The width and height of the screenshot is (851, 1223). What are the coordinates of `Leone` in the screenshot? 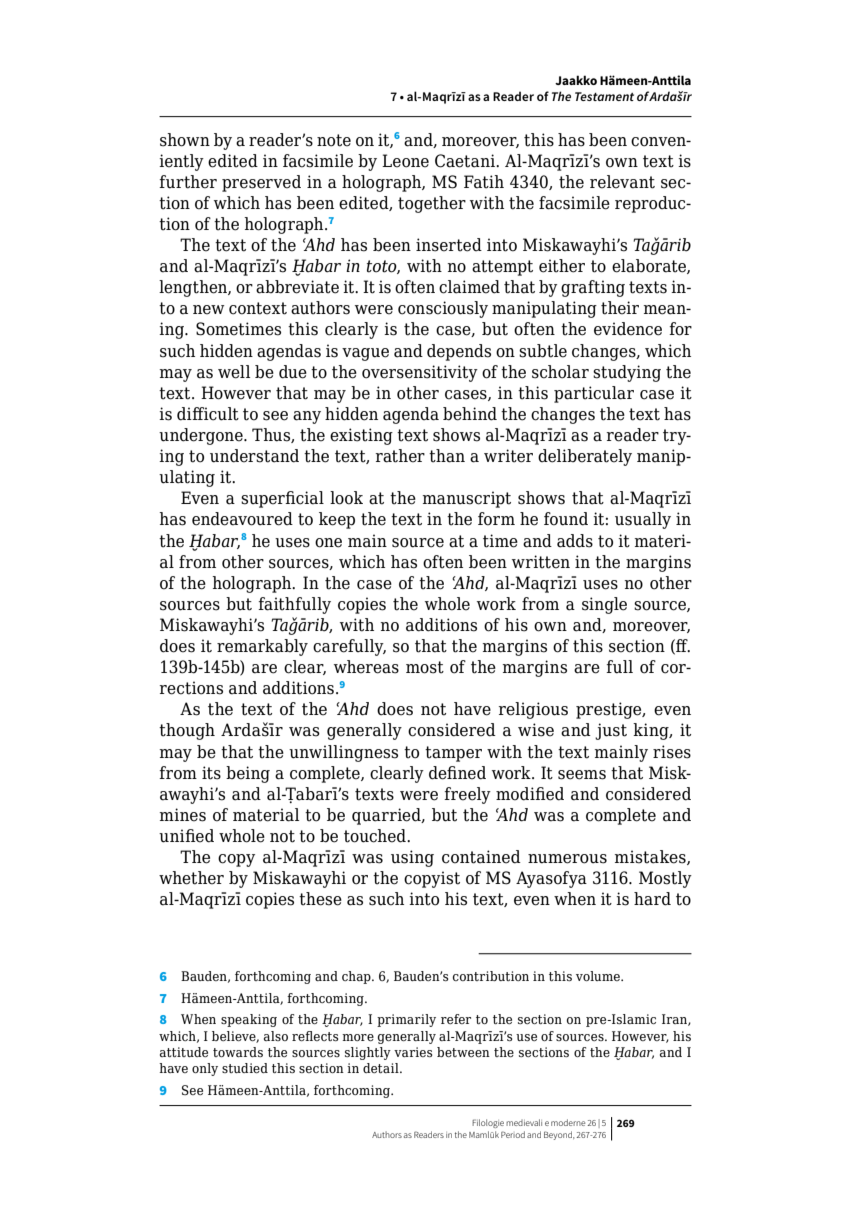 It's located at (405, 161).
